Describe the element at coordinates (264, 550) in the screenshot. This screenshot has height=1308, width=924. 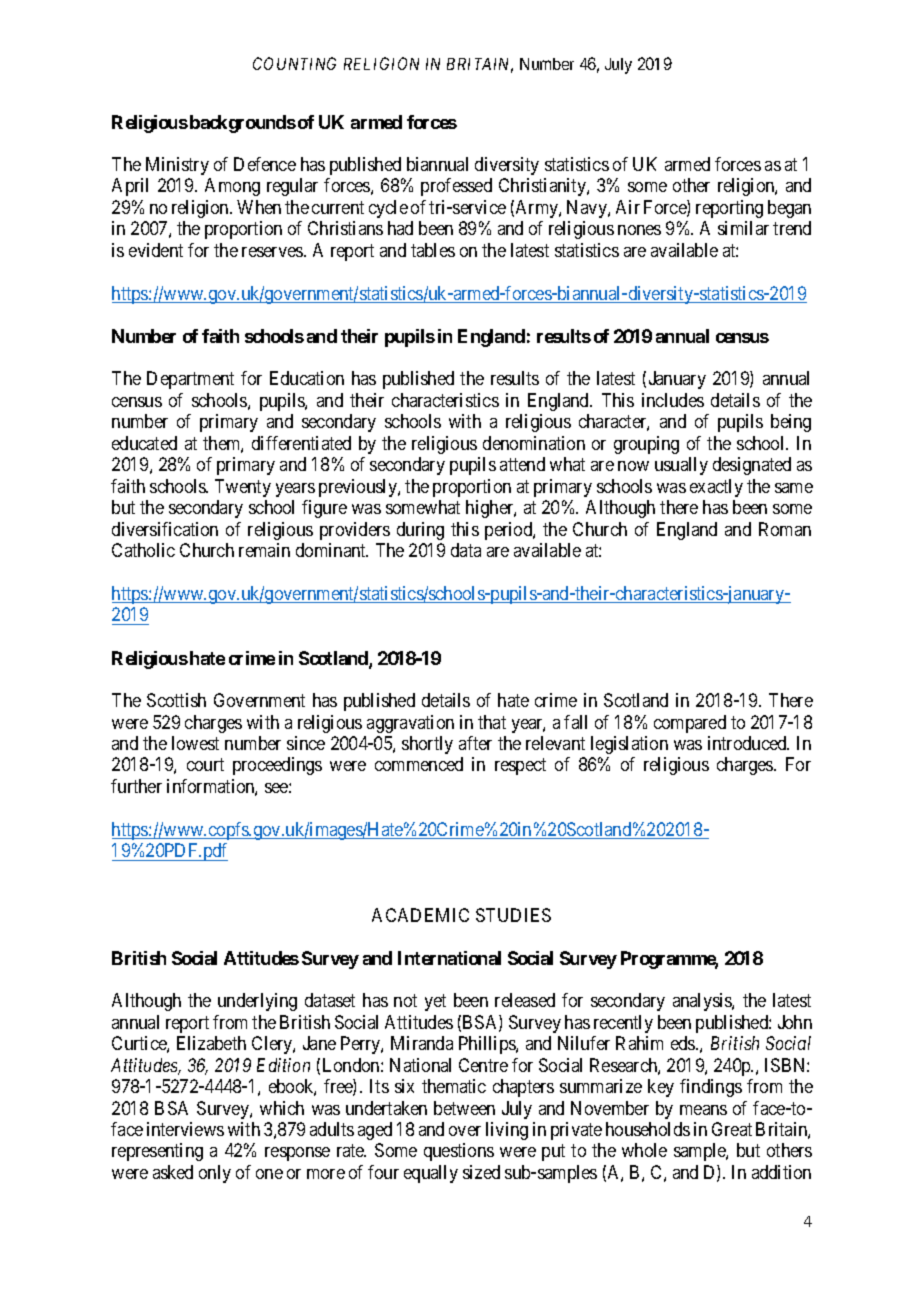
I see `remain` at that location.
